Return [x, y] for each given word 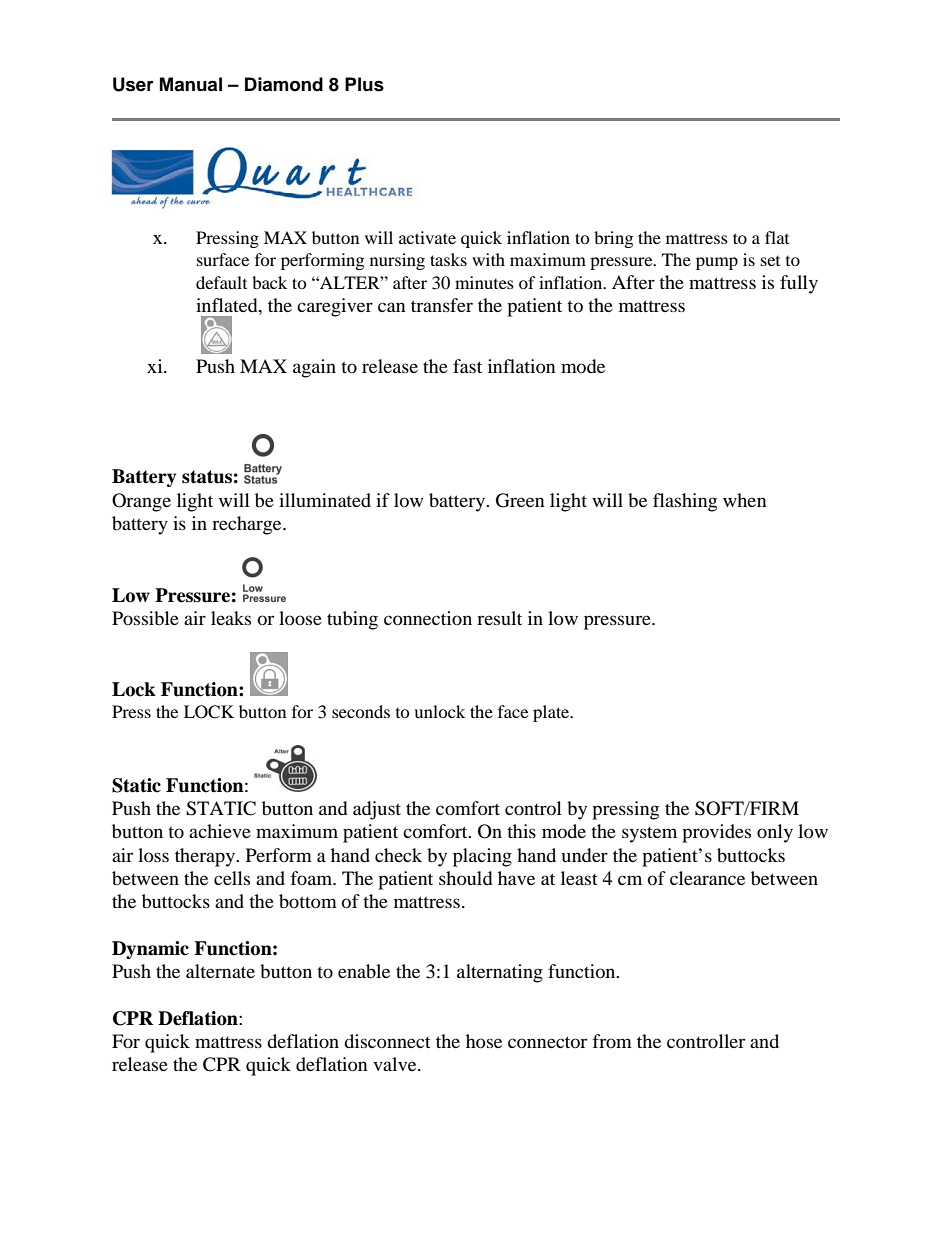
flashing [685, 502]
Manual [191, 84]
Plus [364, 84]
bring [613, 239]
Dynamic [150, 950]
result [499, 618]
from [612, 1041]
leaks [231, 618]
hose [484, 1041]
